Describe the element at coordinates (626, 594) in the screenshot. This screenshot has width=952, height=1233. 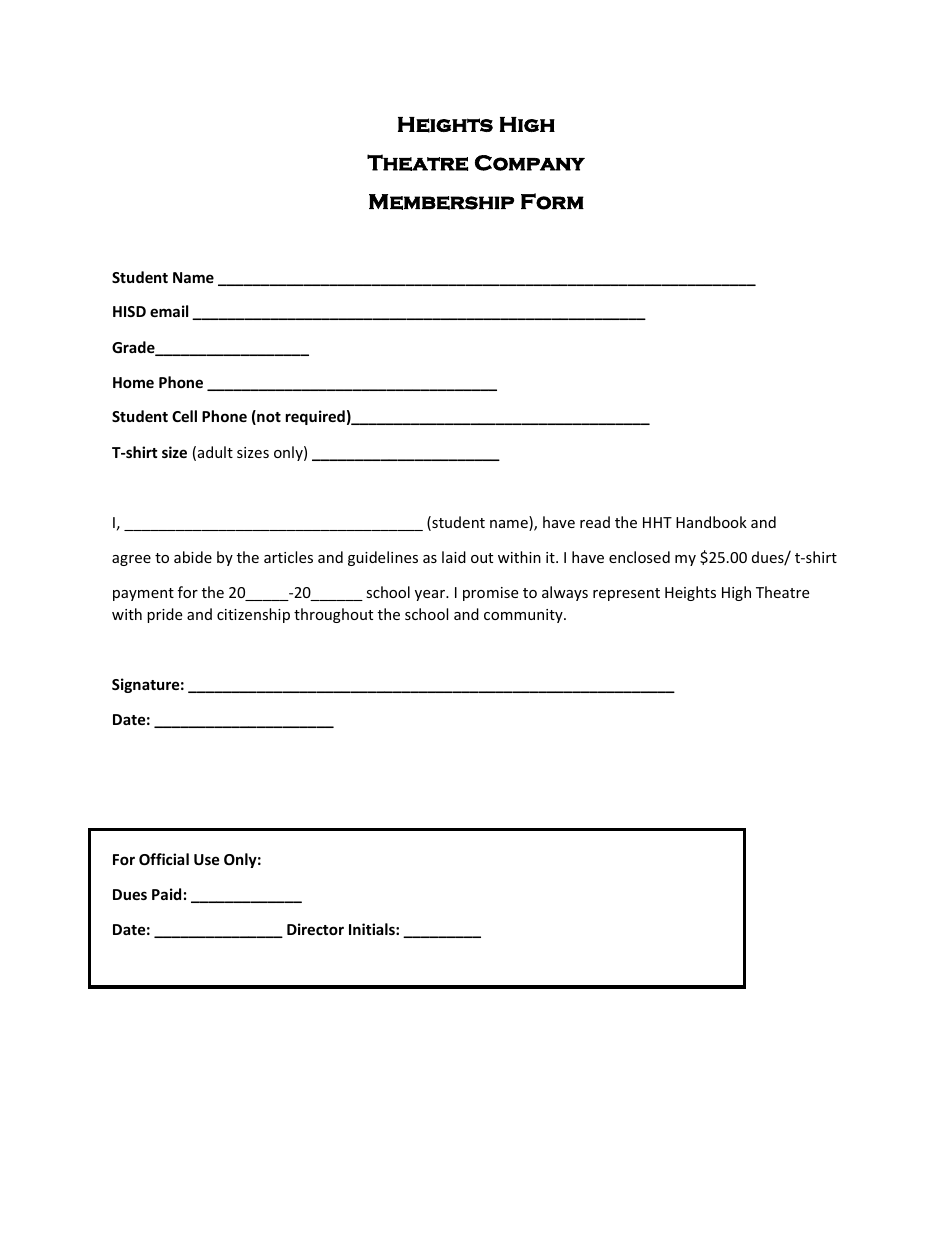
I see `represent` at that location.
